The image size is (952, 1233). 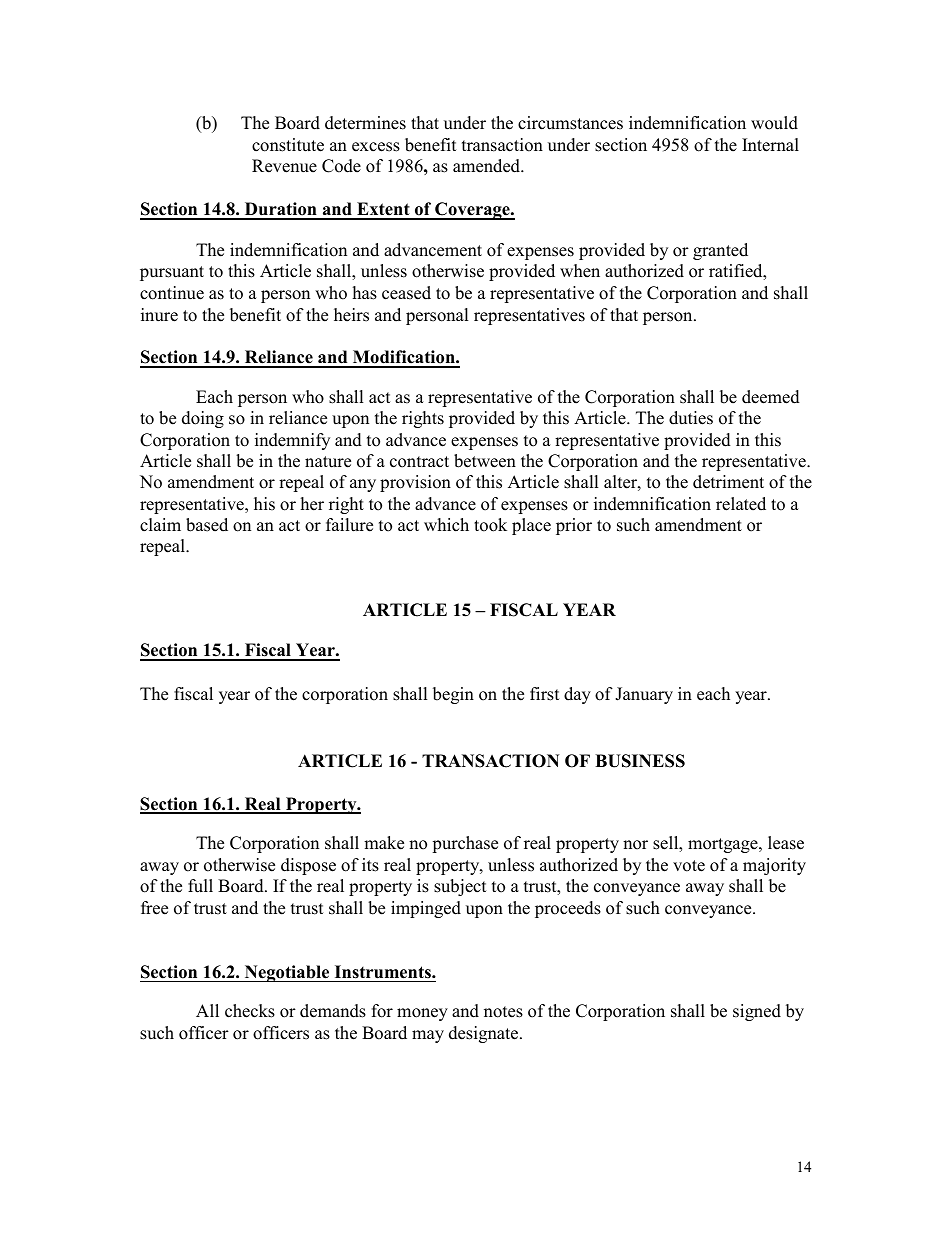 I want to click on deemed, so click(x=771, y=397).
